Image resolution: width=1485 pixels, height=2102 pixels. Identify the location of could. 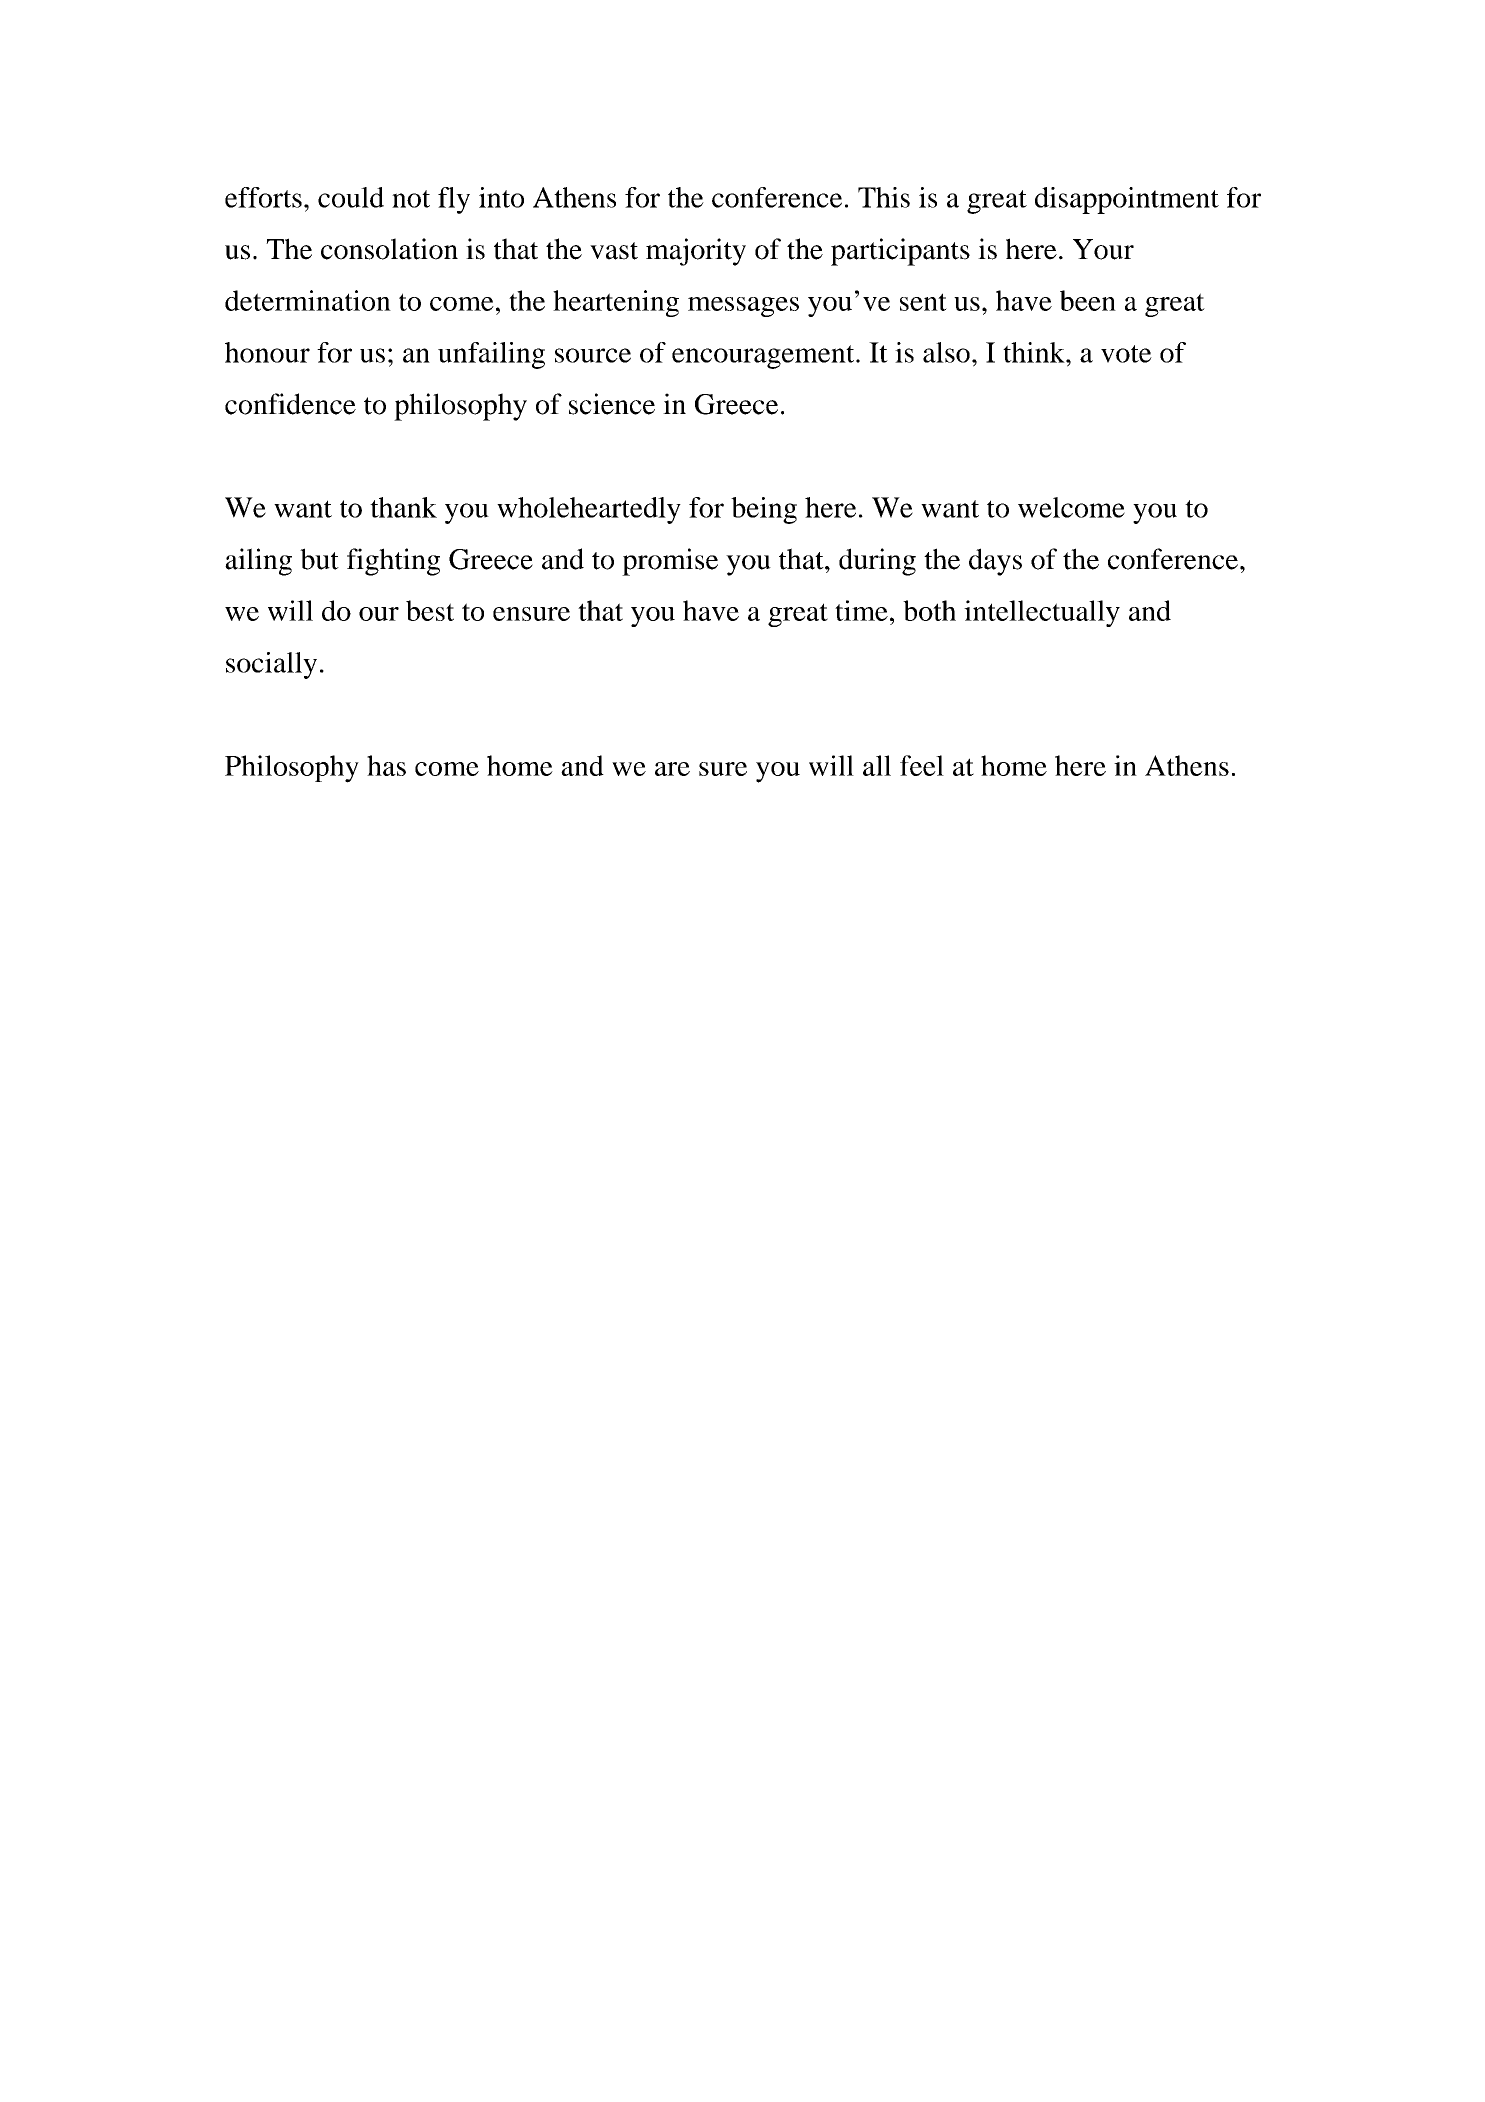
(351, 197).
